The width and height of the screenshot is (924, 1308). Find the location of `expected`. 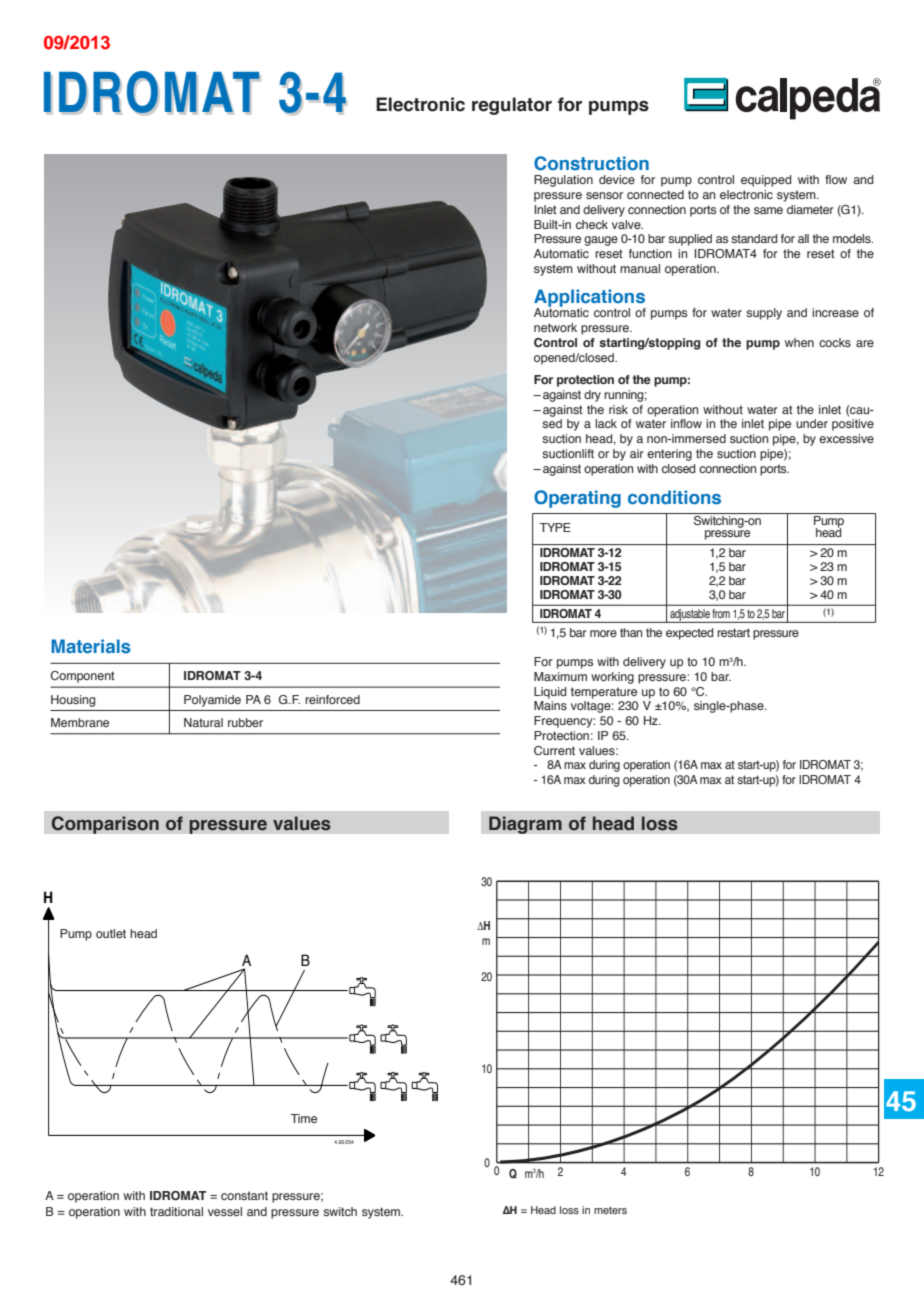

expected is located at coordinates (689, 634).
